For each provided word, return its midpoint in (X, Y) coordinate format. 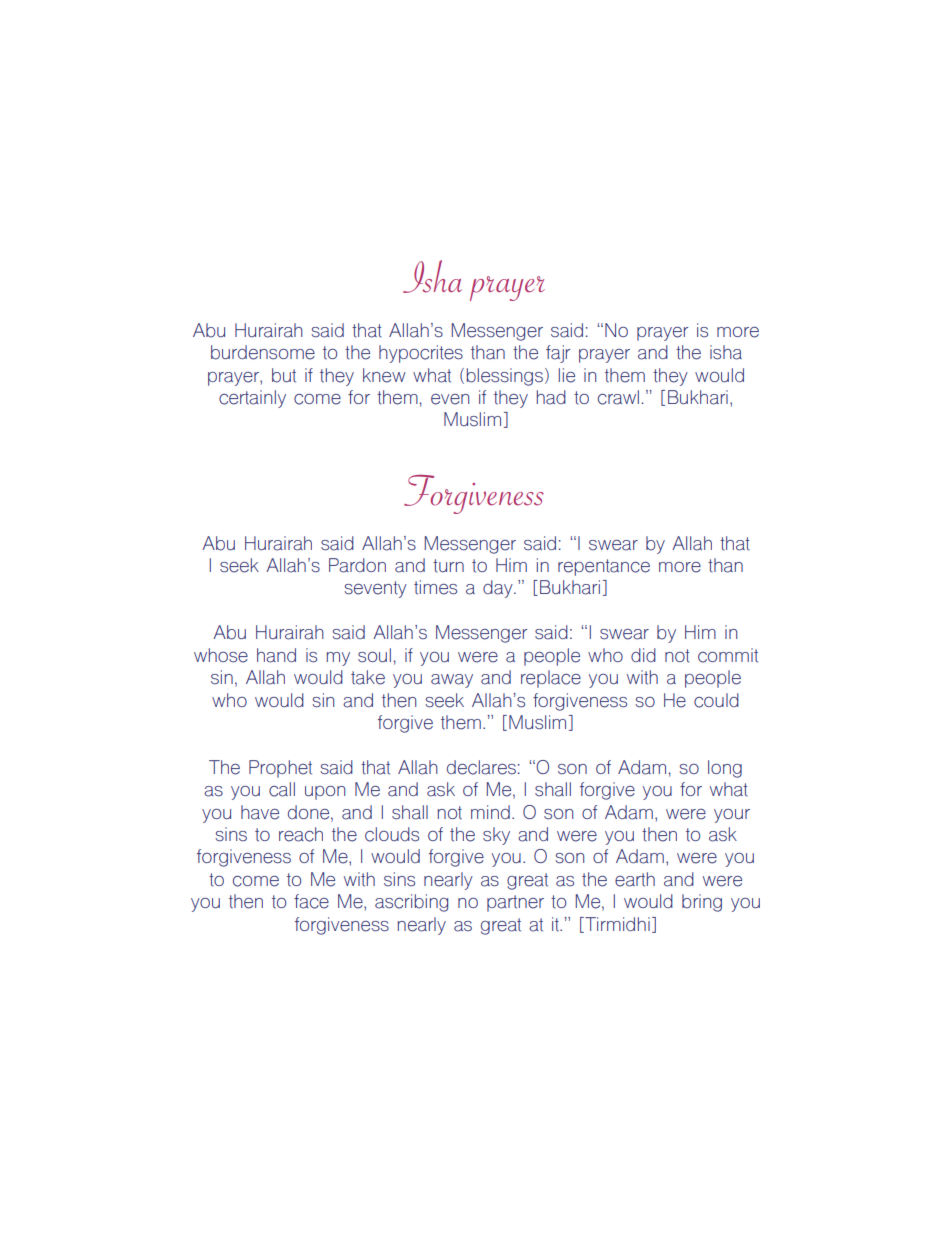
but (284, 375)
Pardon (357, 565)
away (452, 681)
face (311, 901)
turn (448, 566)
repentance (604, 567)
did (643, 655)
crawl (618, 397)
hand (276, 655)
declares (481, 767)
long (725, 769)
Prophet (280, 769)
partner (515, 903)
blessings (505, 377)
